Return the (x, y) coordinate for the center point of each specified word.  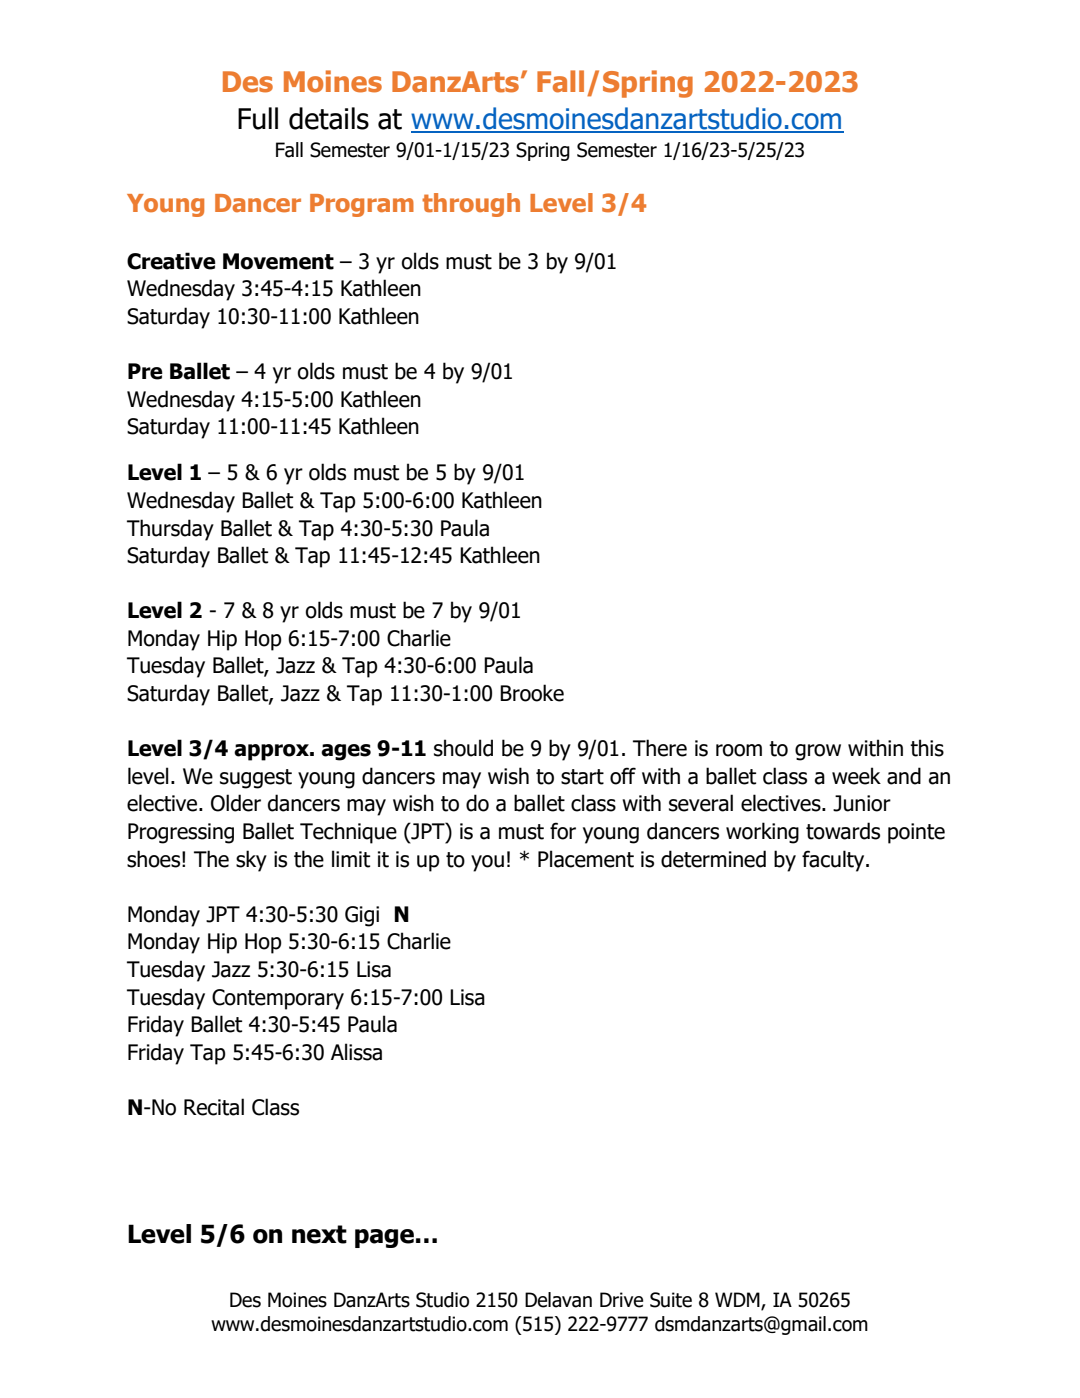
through (471, 205)
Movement (278, 261)
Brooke (532, 693)
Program (362, 205)
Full (258, 118)
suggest (256, 779)
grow (818, 752)
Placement (586, 859)
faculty (834, 861)
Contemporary (278, 999)
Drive (621, 1300)
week (856, 776)
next (319, 1234)
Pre (145, 371)
